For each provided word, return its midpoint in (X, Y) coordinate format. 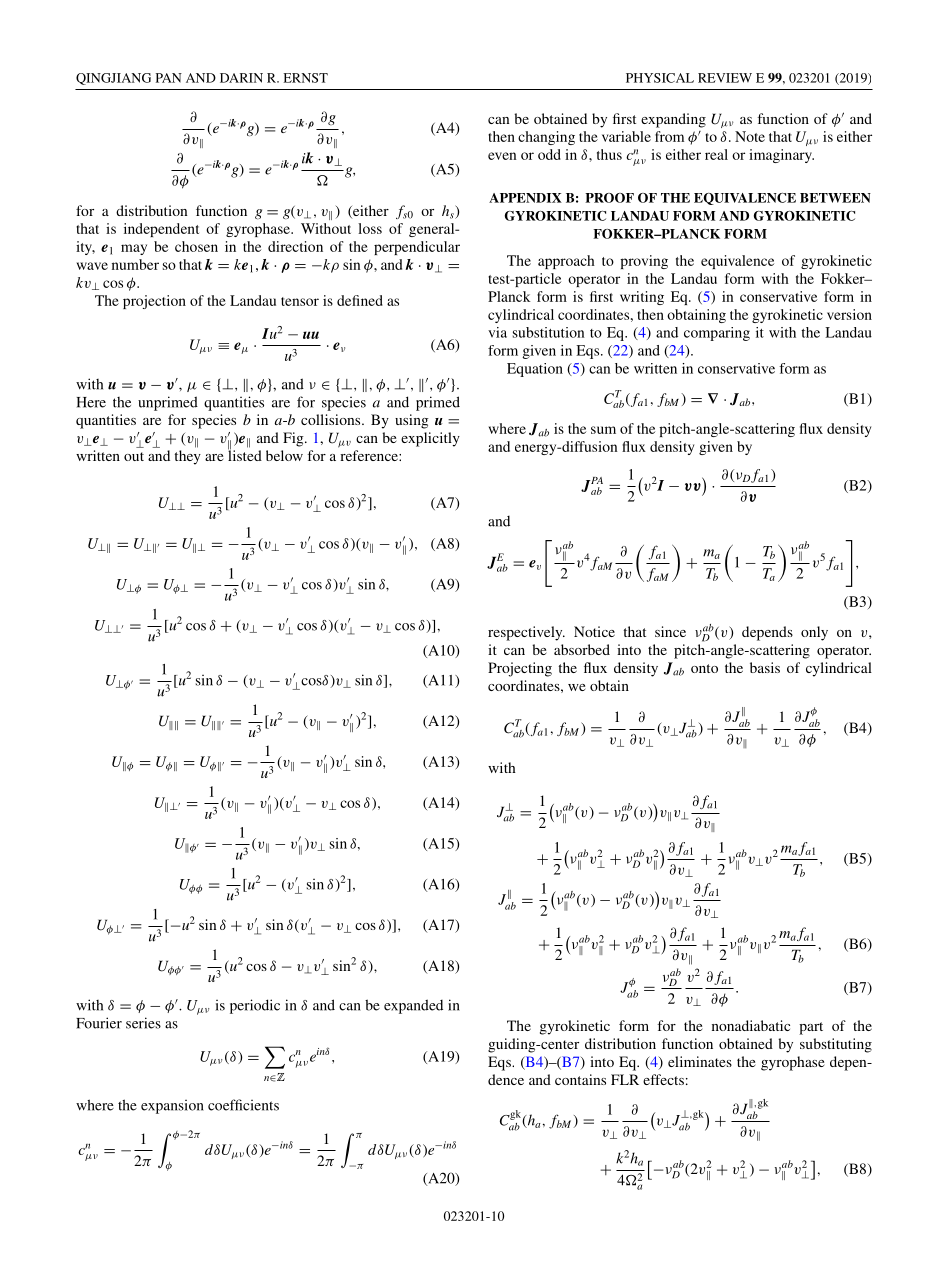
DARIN (241, 78)
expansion (172, 1107)
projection (154, 302)
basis (765, 667)
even (502, 156)
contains (580, 1079)
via (497, 332)
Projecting (520, 669)
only (814, 633)
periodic (255, 1006)
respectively (526, 633)
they (187, 457)
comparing (717, 334)
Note (750, 136)
